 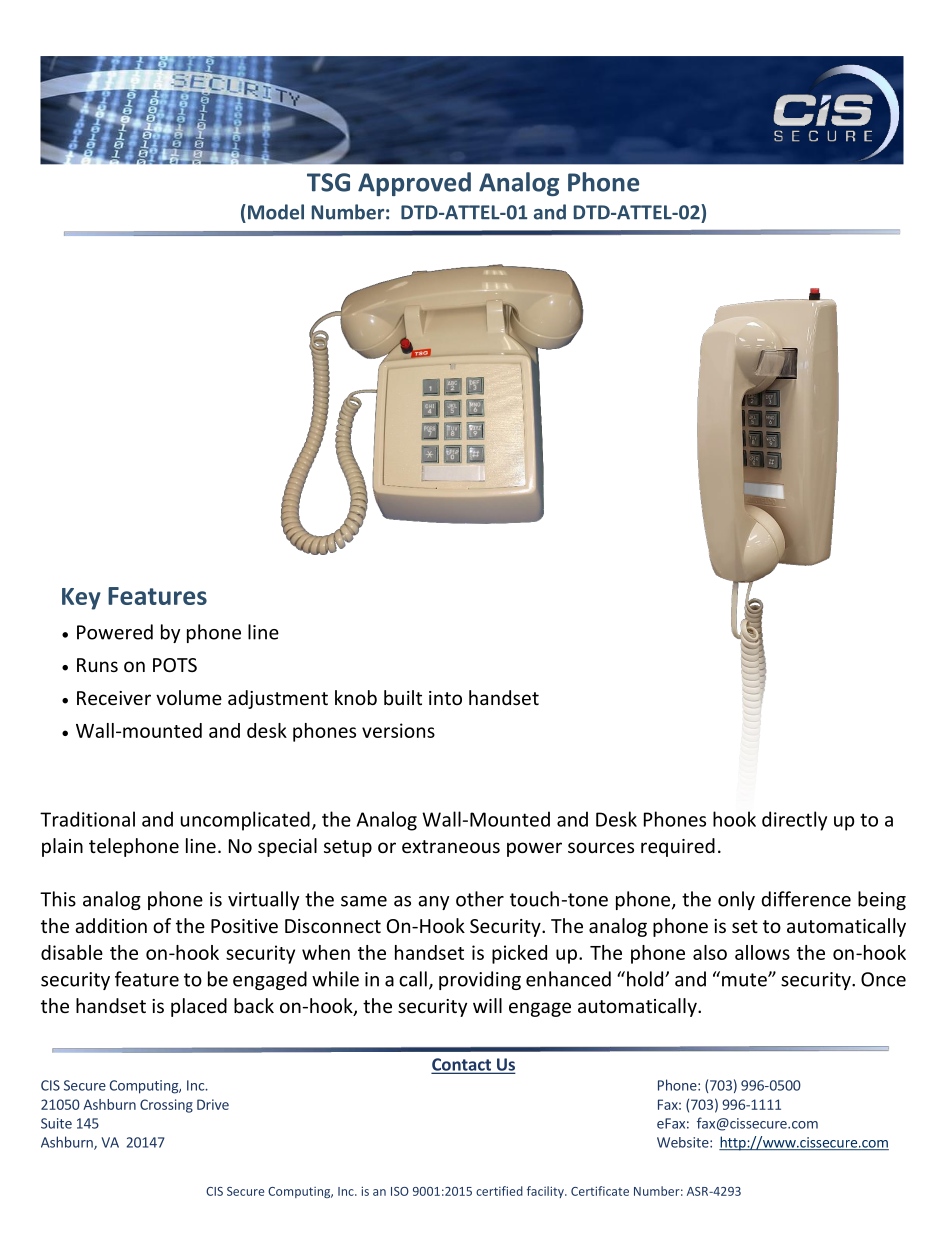 I want to click on knob, so click(x=356, y=697).
